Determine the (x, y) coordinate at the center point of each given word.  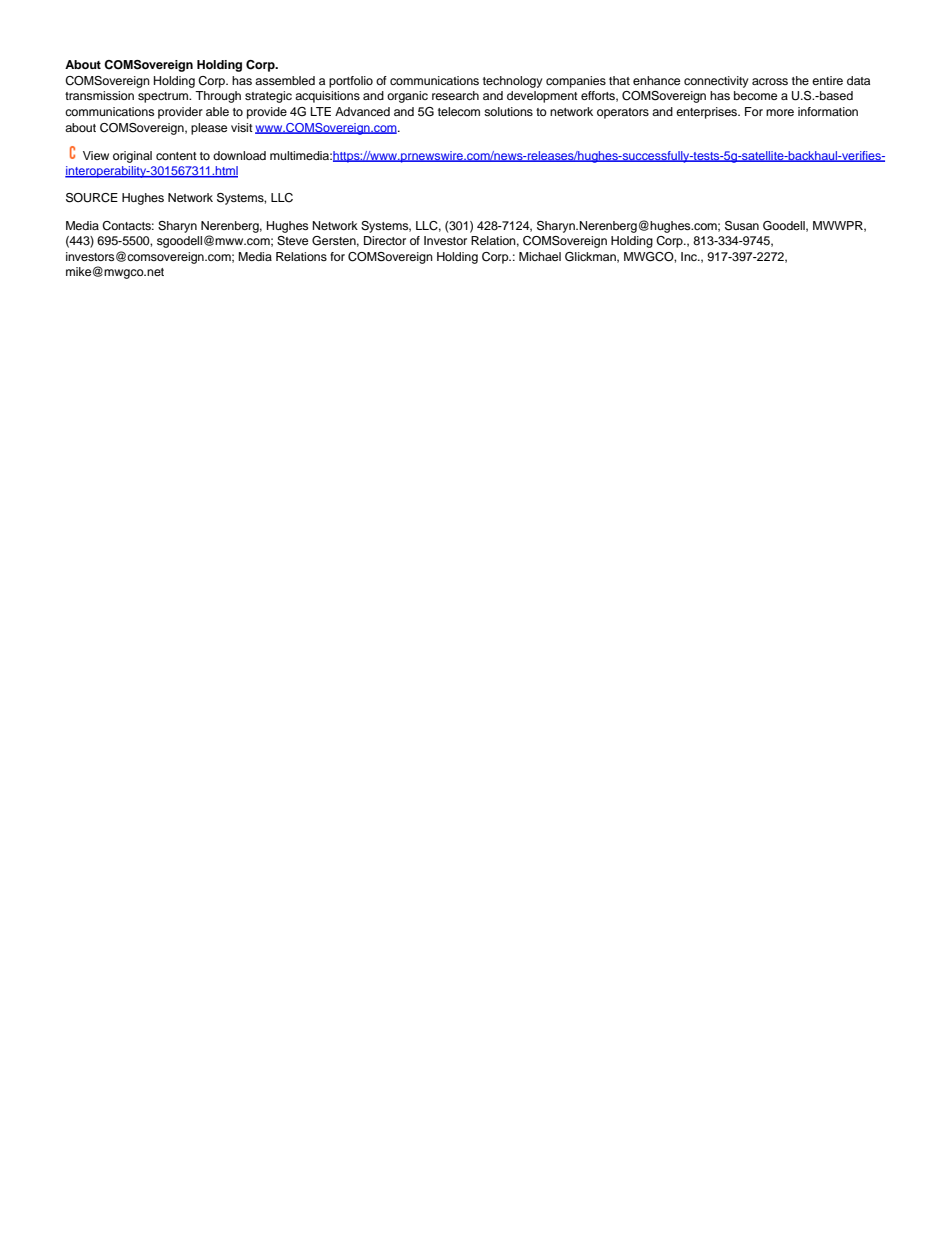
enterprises (708, 113)
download (239, 155)
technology (513, 82)
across (770, 81)
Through (218, 97)
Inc (690, 256)
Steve (292, 241)
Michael (540, 256)
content (176, 156)
